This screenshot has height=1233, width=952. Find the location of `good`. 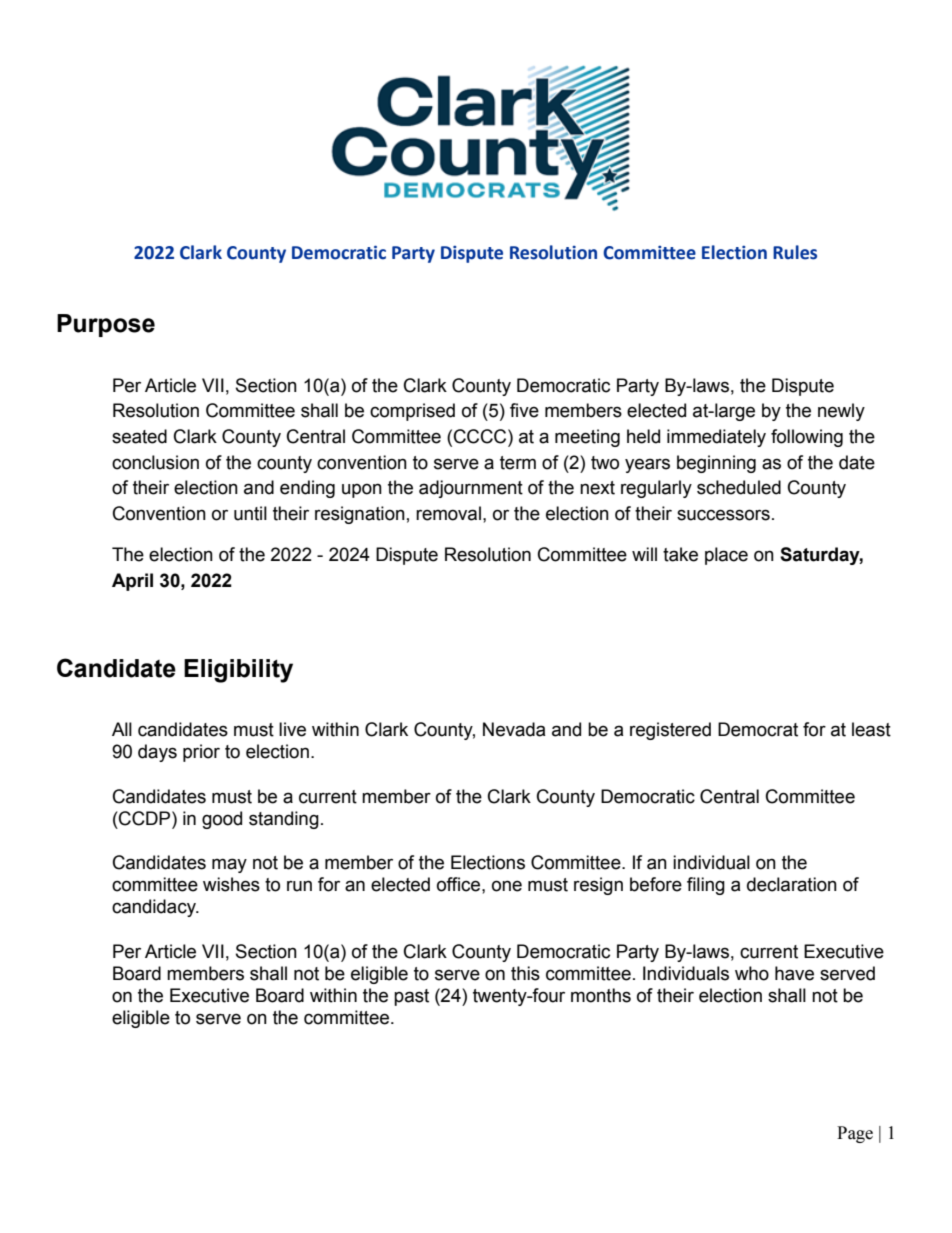

good is located at coordinates (222, 820).
